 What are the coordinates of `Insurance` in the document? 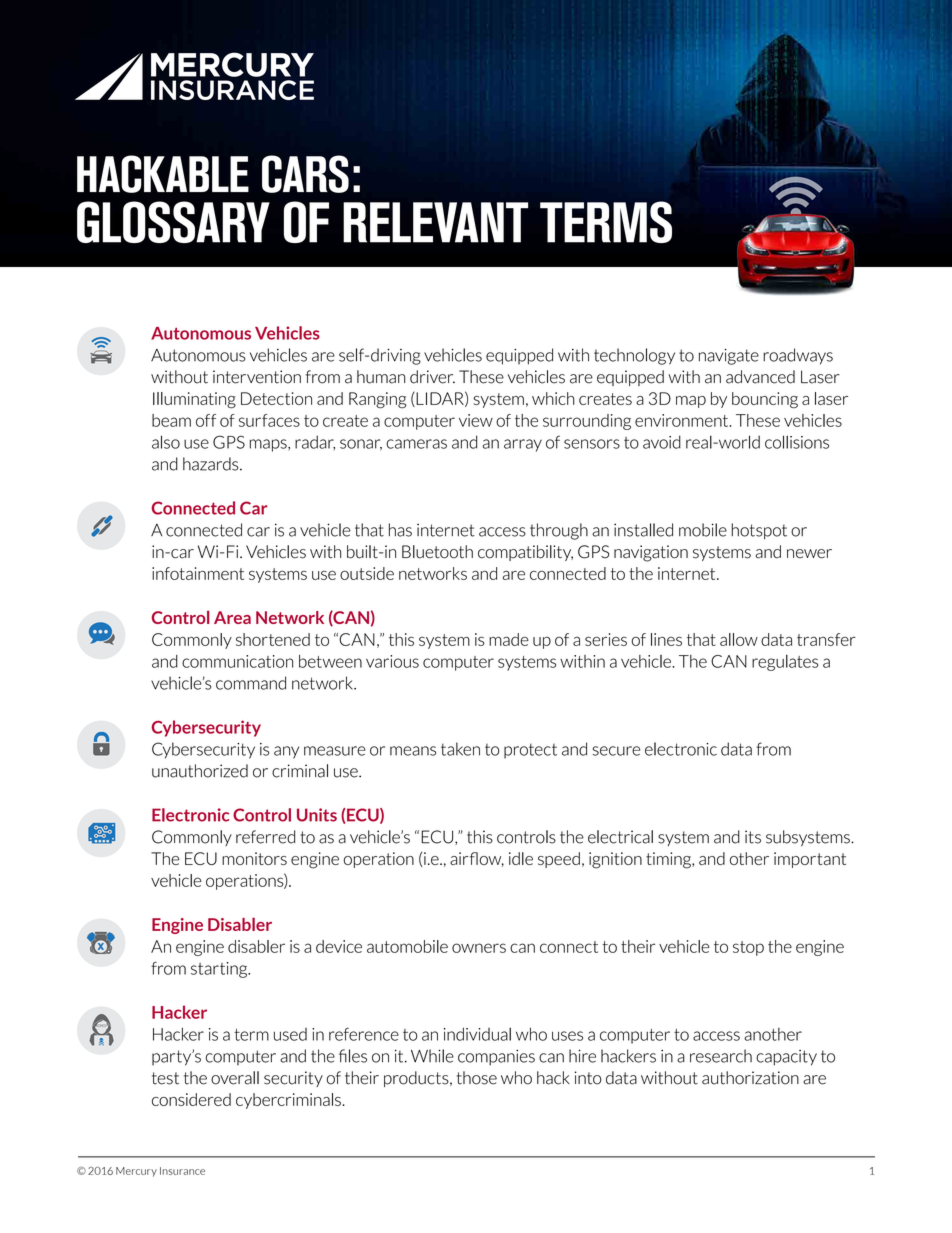 It's located at (182, 1171).
